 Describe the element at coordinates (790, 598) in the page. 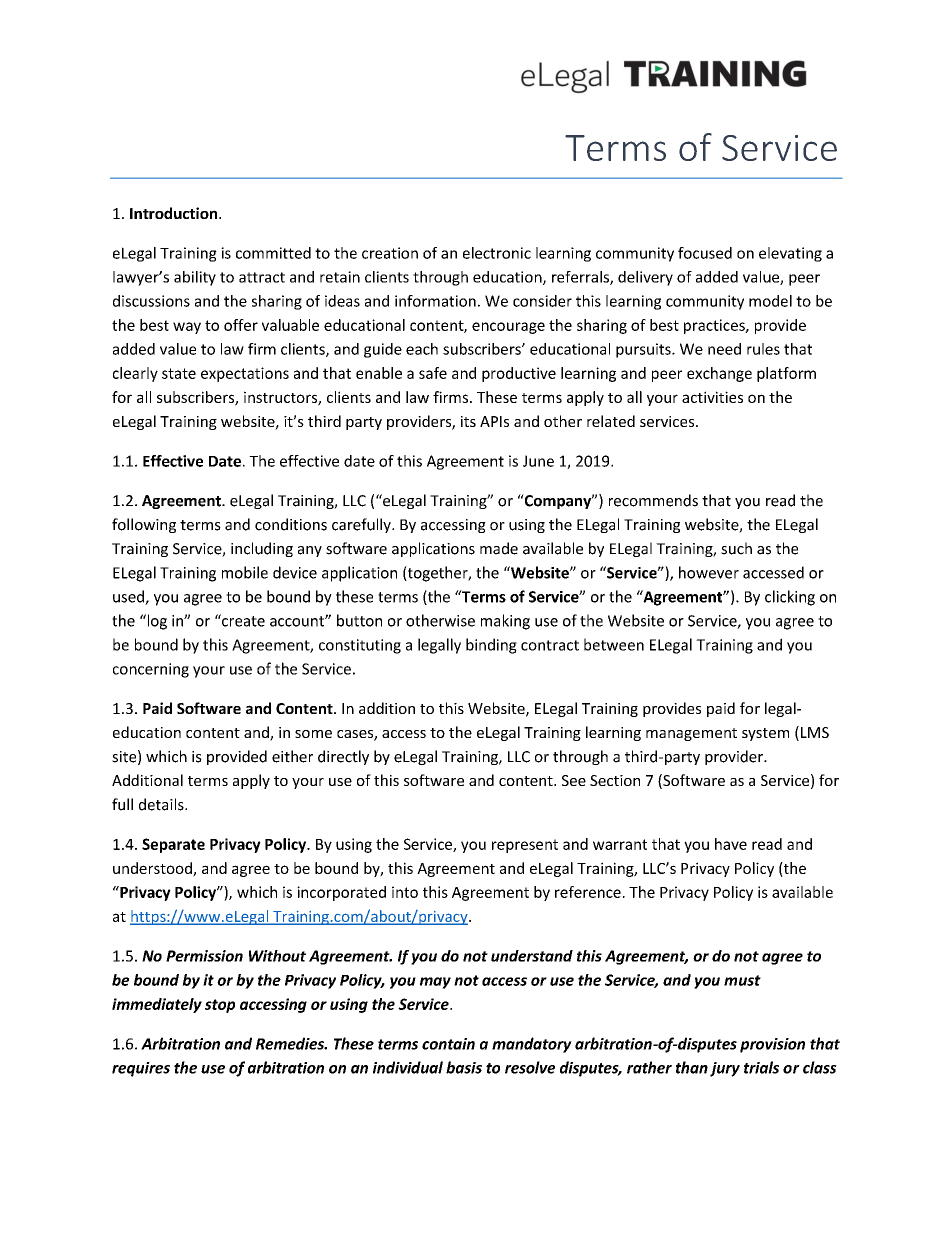

I see `clicking` at that location.
